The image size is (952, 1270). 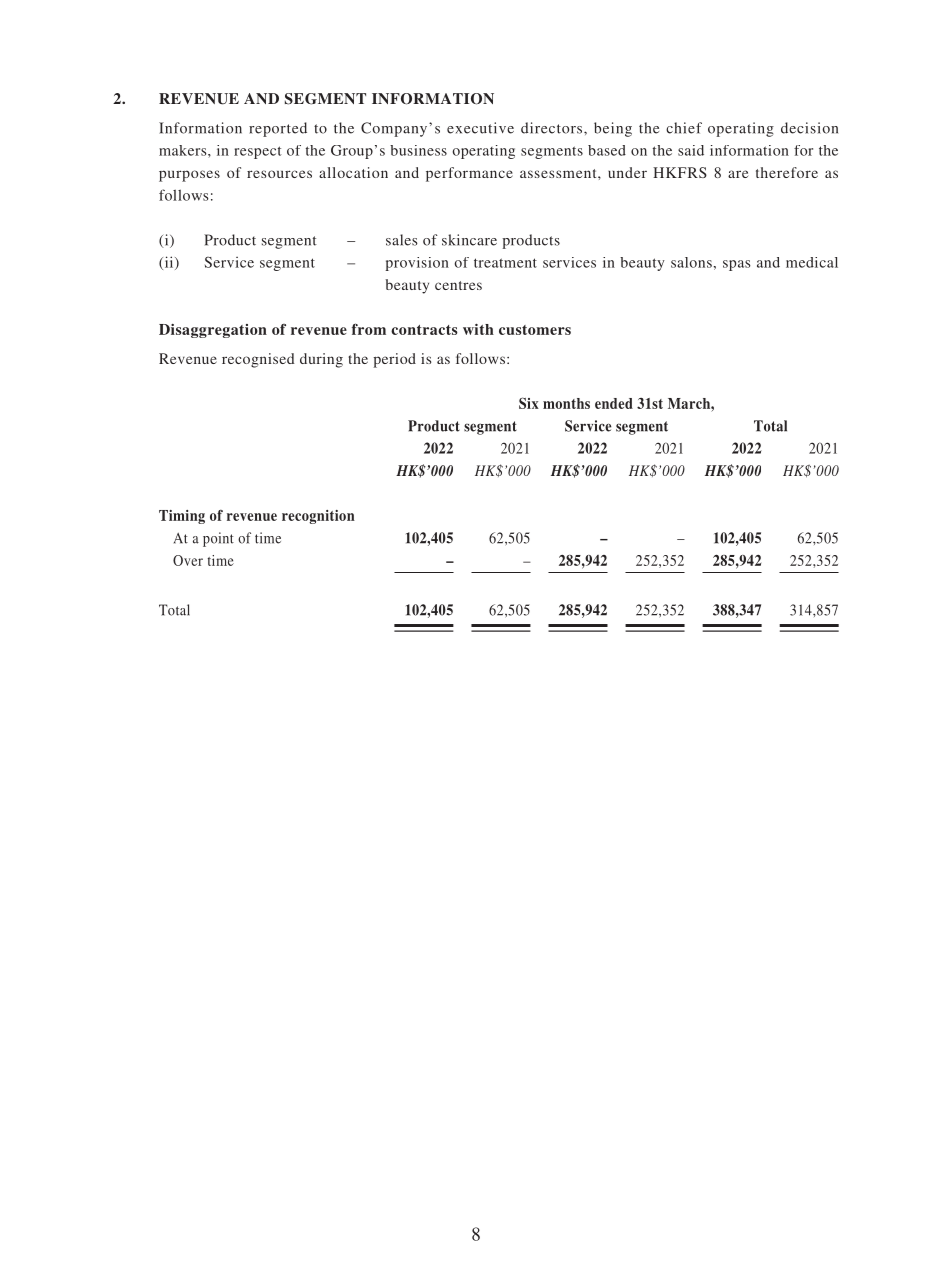 I want to click on Six, so click(x=529, y=403).
